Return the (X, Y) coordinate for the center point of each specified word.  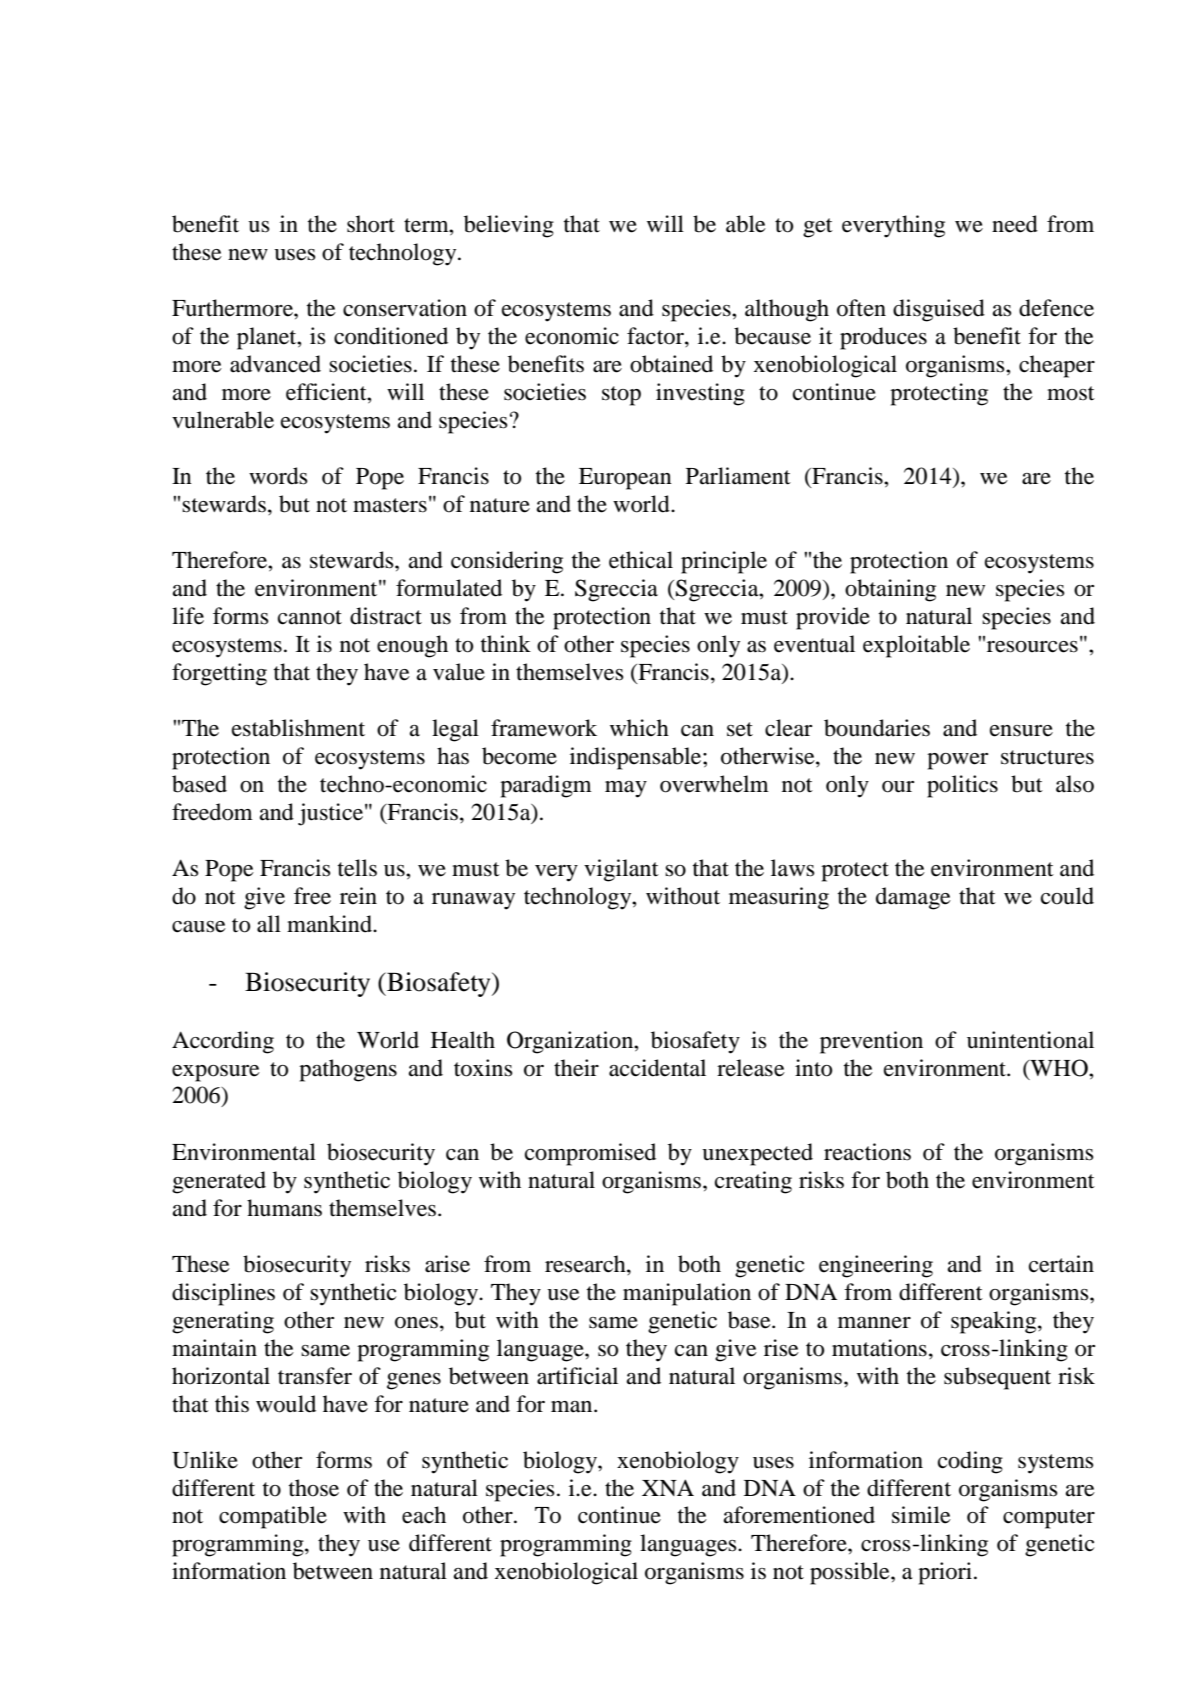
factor (656, 336)
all (269, 924)
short (371, 224)
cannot (310, 617)
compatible (273, 1517)
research (586, 1264)
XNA (668, 1487)
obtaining (890, 590)
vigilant (621, 870)
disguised (939, 310)
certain (1061, 1264)
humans (284, 1208)
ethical (641, 560)
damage (913, 898)
